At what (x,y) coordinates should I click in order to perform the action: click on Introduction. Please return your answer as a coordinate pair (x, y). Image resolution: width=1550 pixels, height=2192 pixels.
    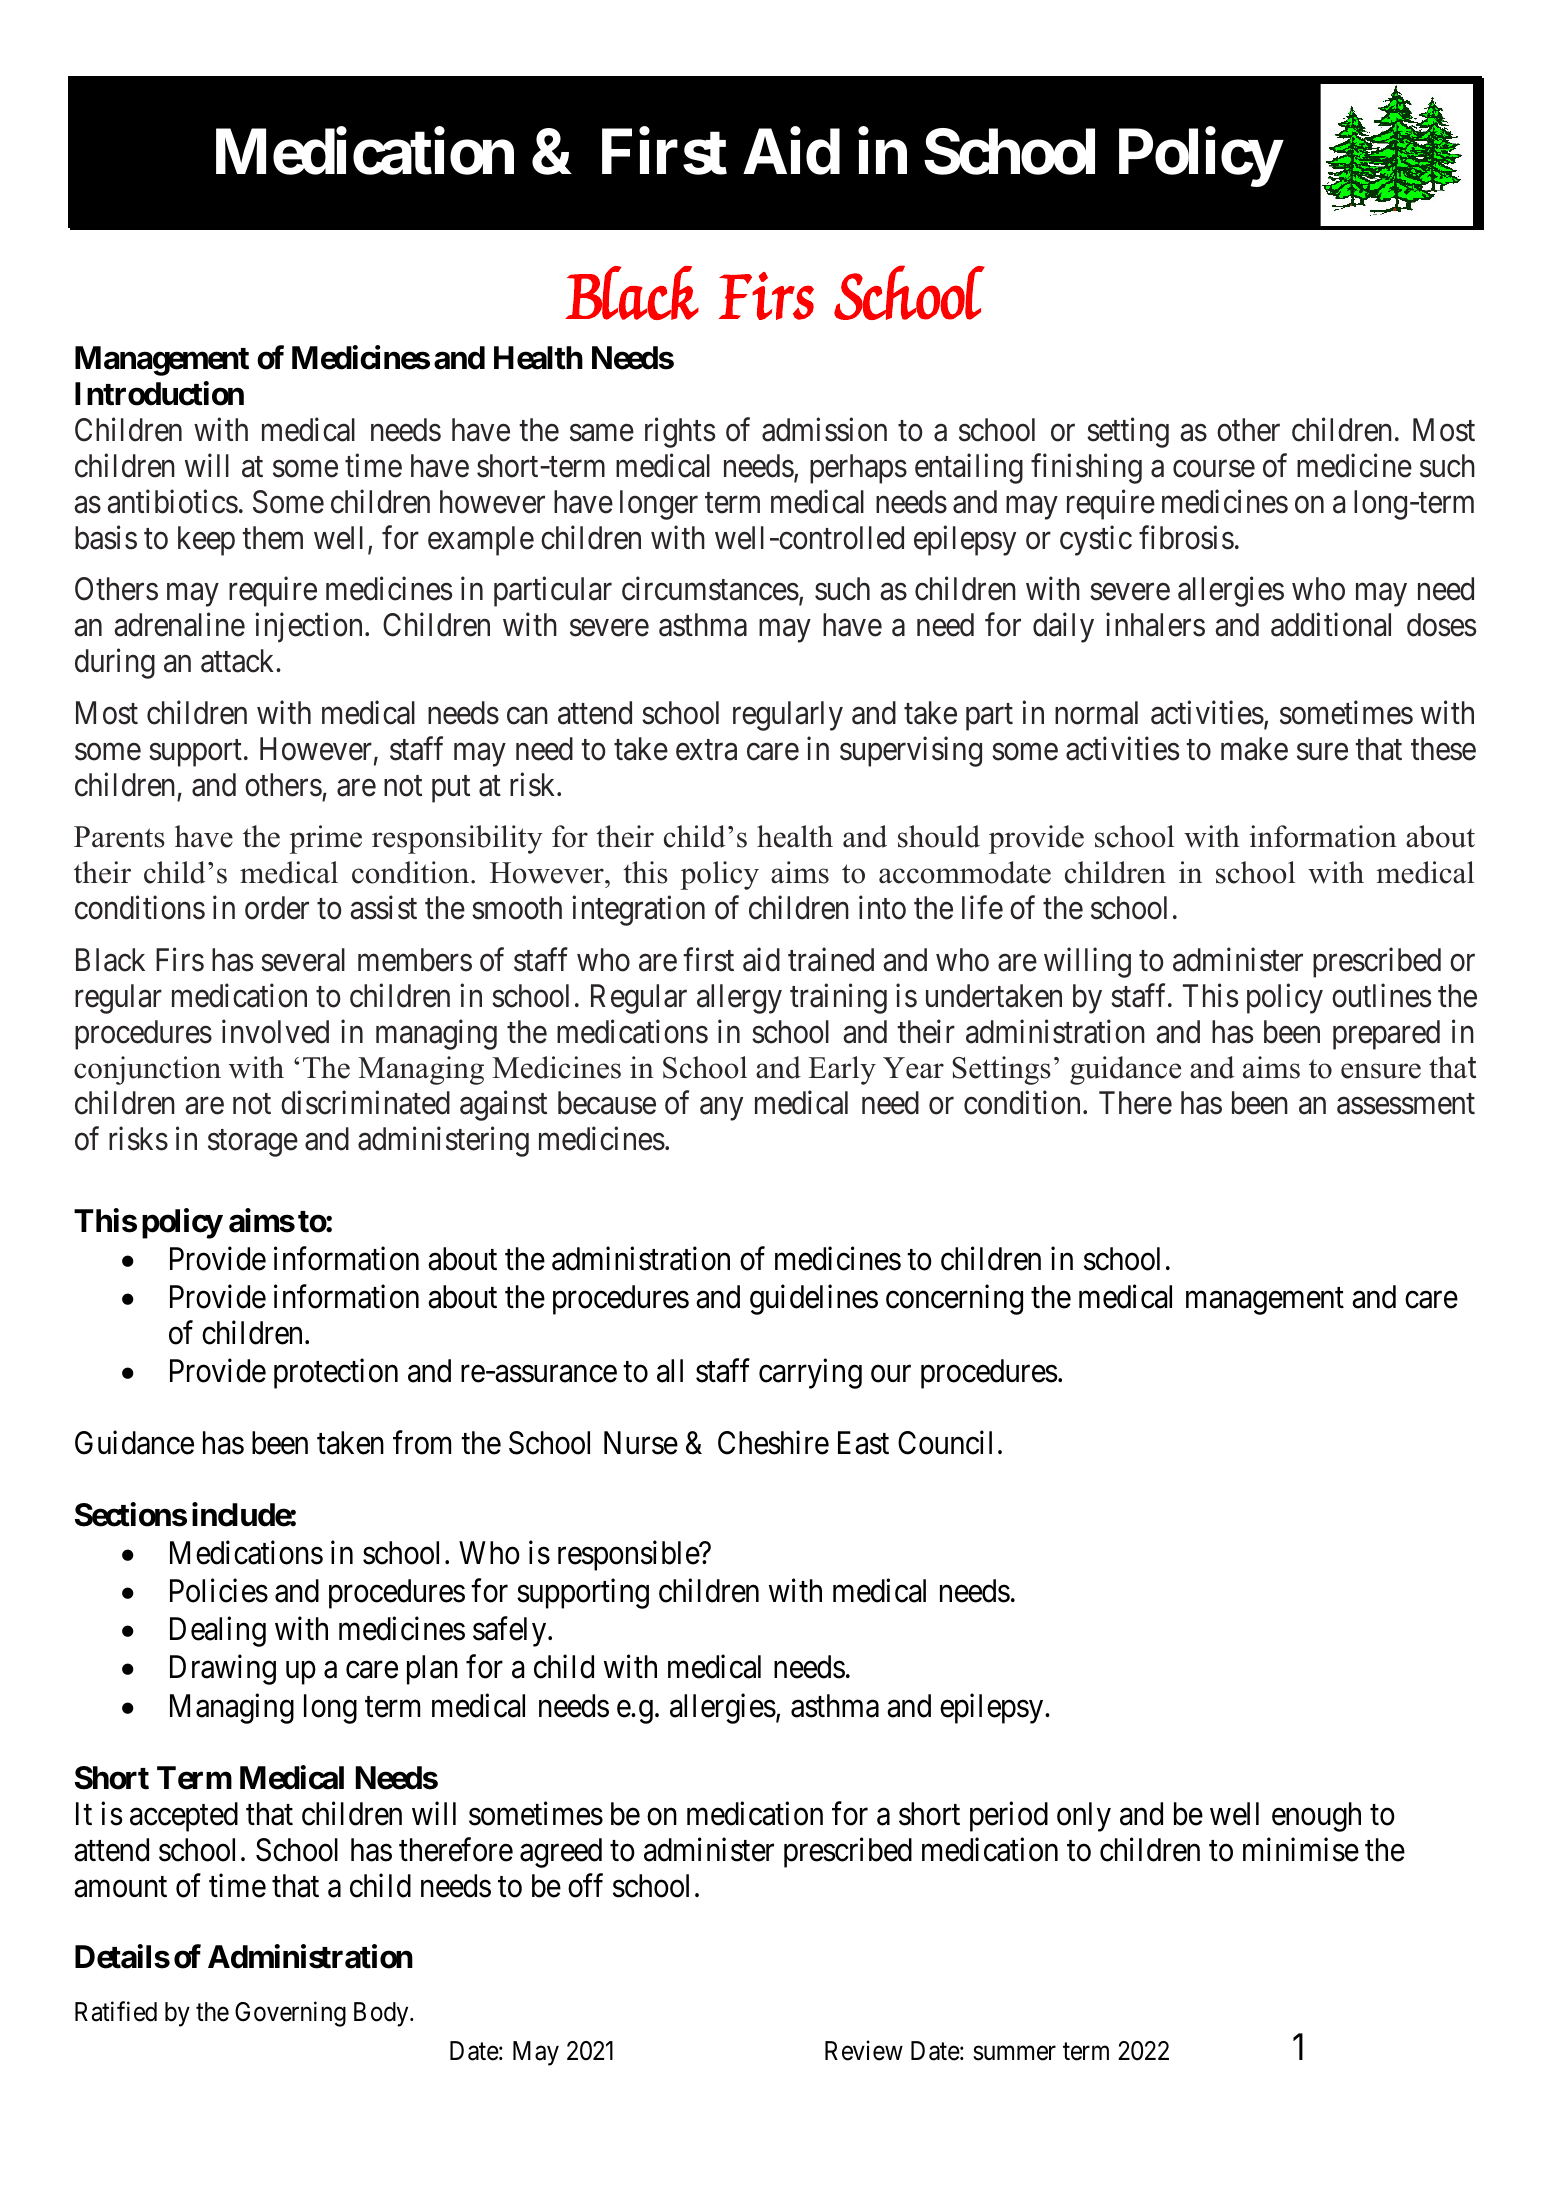
    Looking at the image, I should click on (159, 394).
